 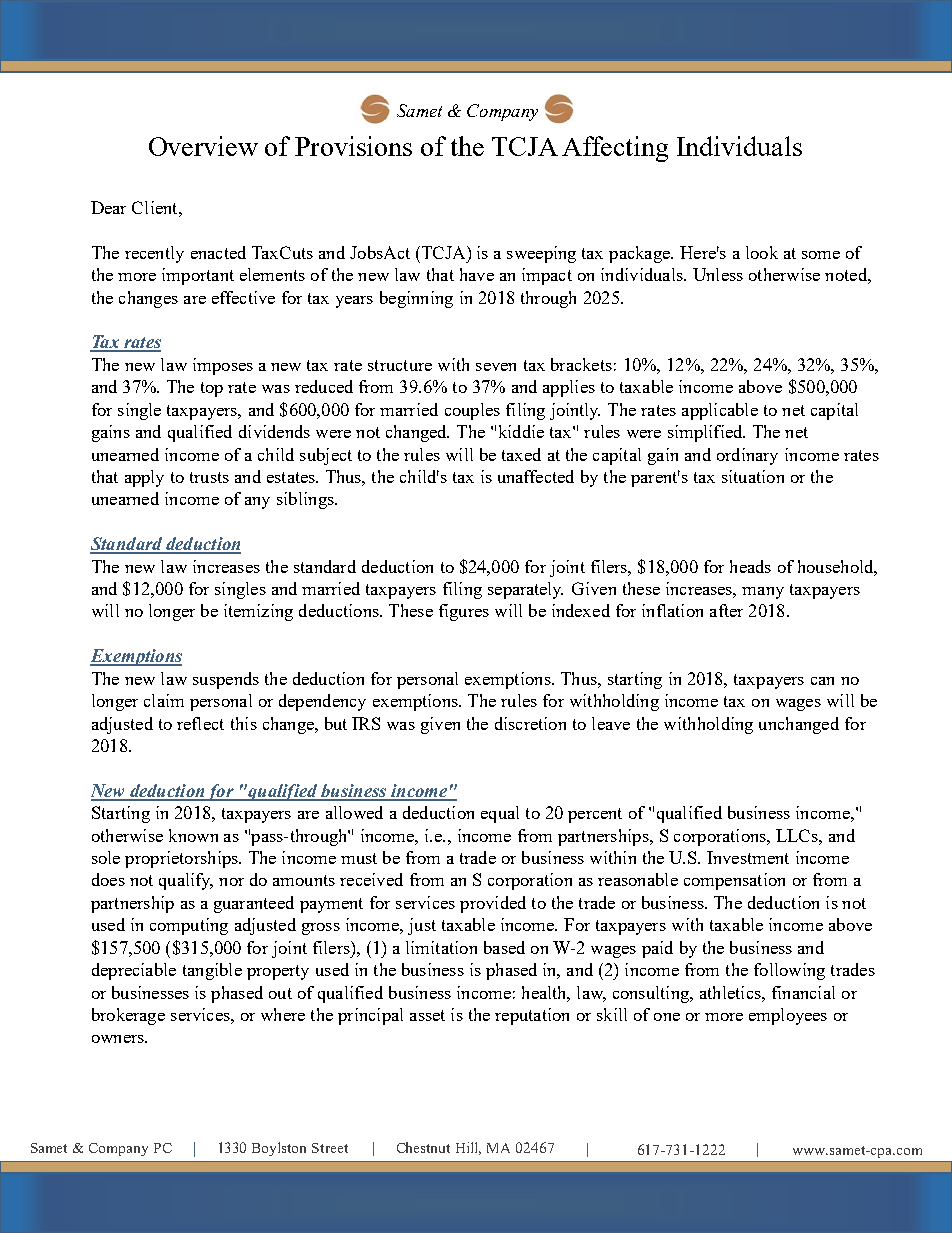 What do you see at coordinates (762, 252) in the document?
I see `look` at bounding box center [762, 252].
